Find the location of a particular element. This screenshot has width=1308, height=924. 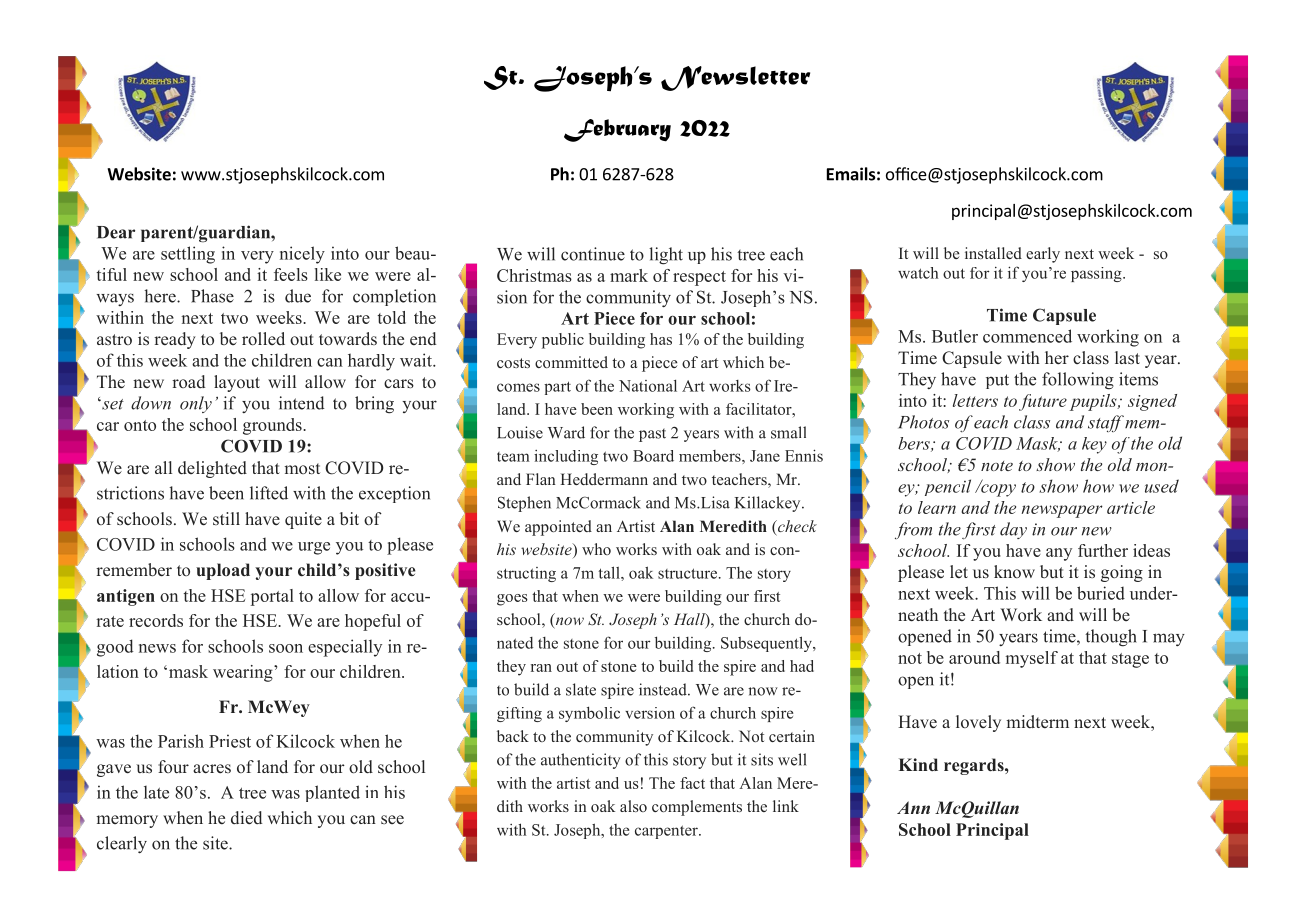

lifted is located at coordinates (269, 493).
